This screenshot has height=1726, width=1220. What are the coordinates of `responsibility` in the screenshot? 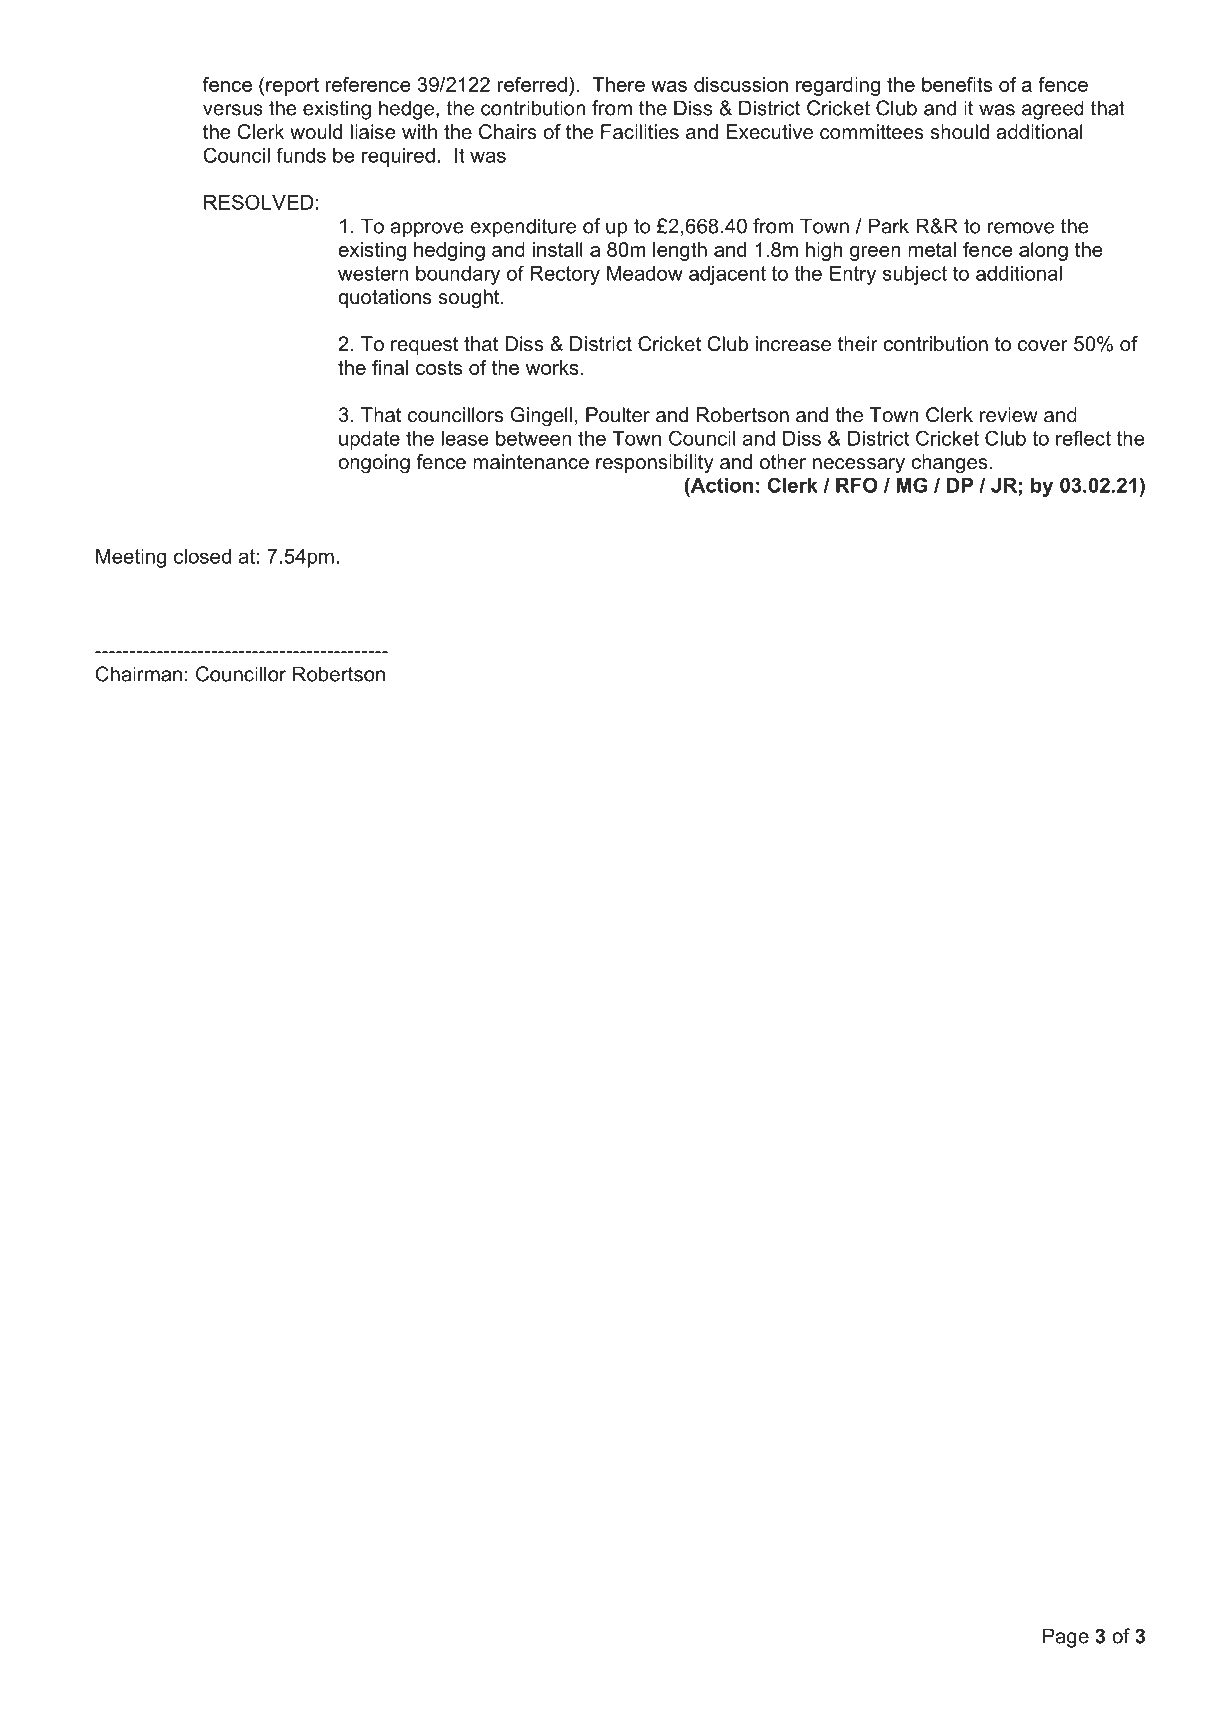 It's located at (655, 464).
